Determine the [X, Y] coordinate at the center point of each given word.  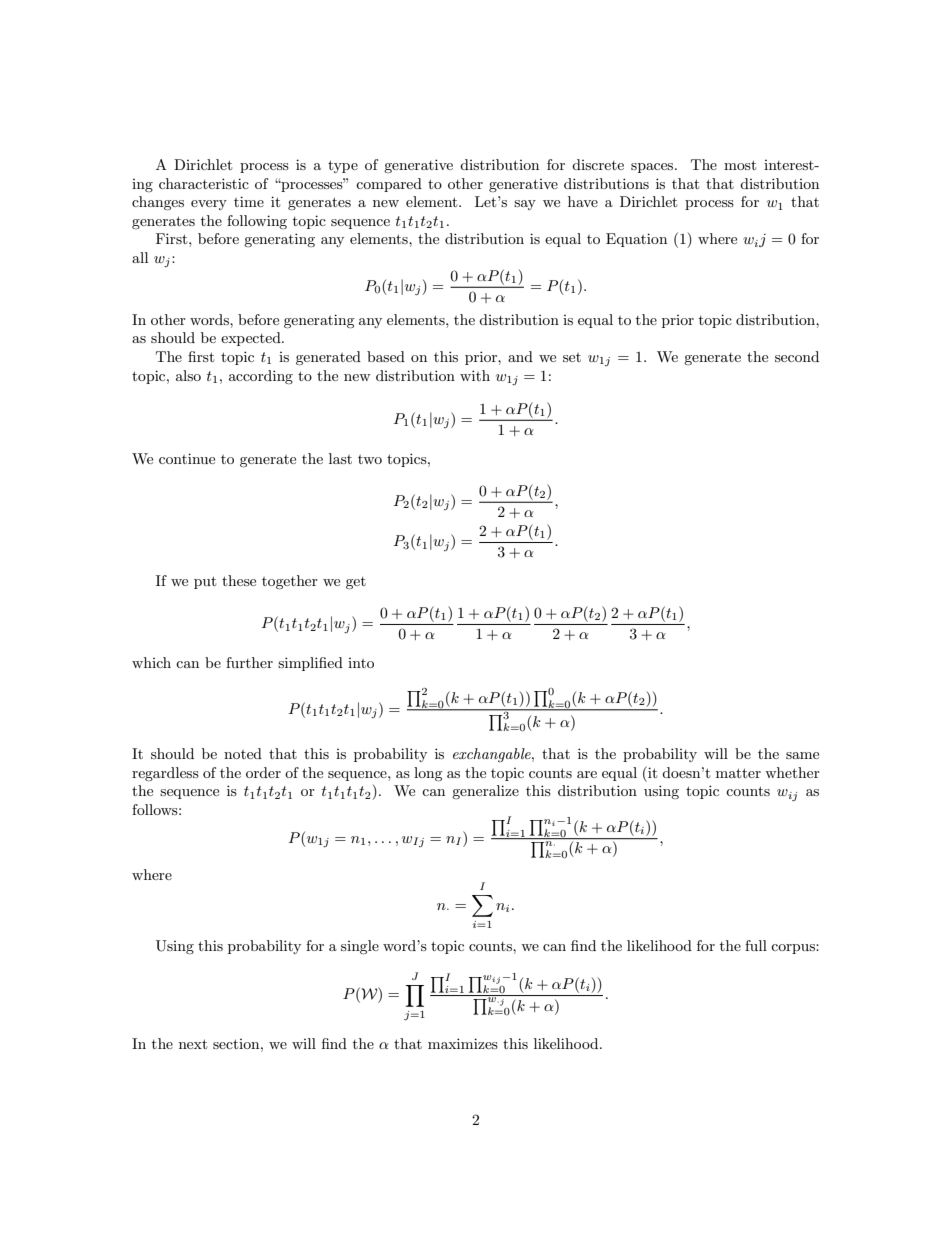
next [193, 1044]
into [361, 663]
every [209, 205]
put [205, 582]
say [525, 205]
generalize [485, 792]
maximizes [463, 1043]
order [263, 772]
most [740, 165]
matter [738, 773]
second [797, 356]
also [188, 375]
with [475, 375]
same [802, 755]
